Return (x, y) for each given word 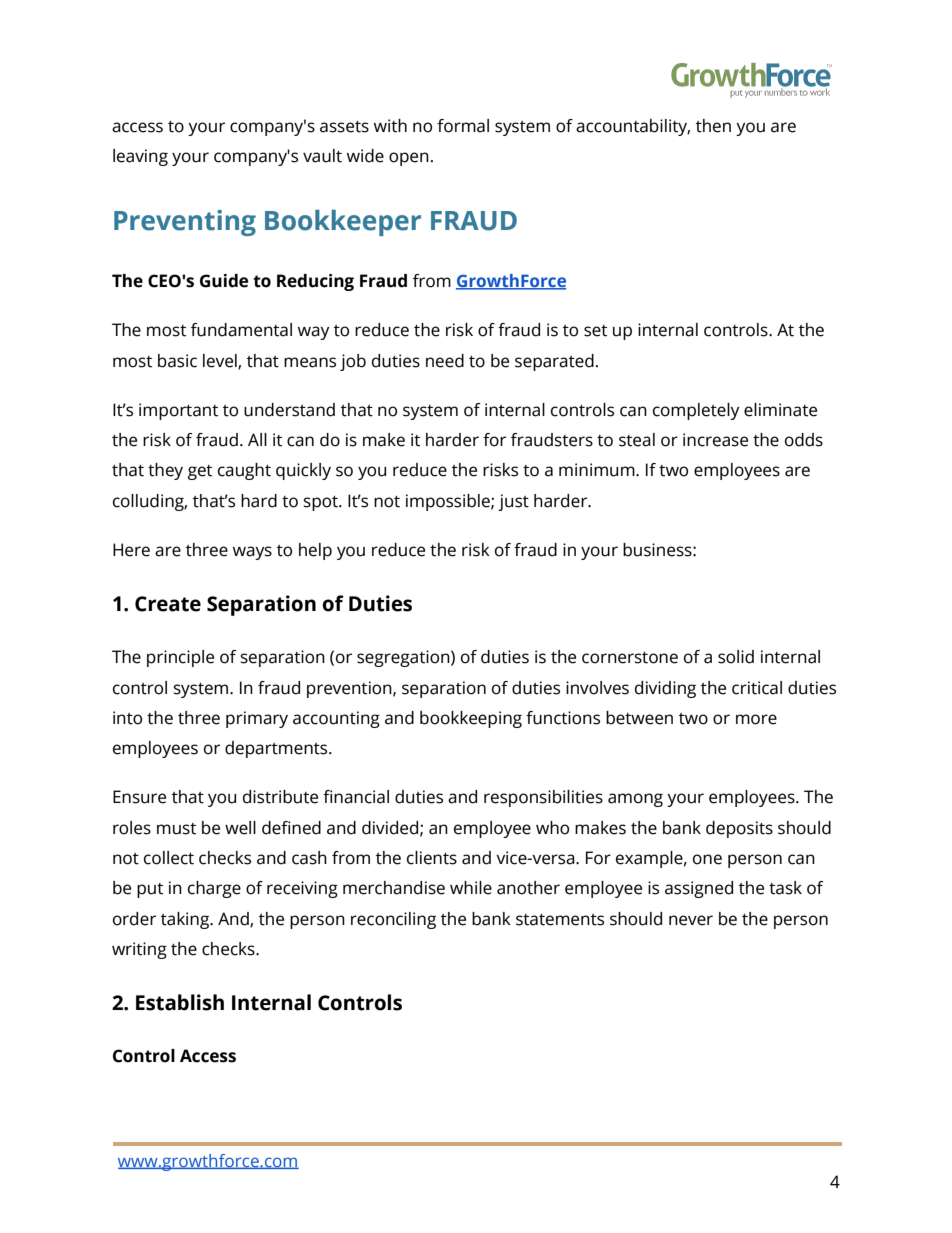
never (691, 920)
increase (715, 440)
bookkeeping (471, 719)
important (178, 411)
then (713, 126)
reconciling (393, 920)
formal (463, 126)
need (445, 361)
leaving (140, 157)
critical (757, 688)
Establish (180, 1002)
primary (257, 719)
